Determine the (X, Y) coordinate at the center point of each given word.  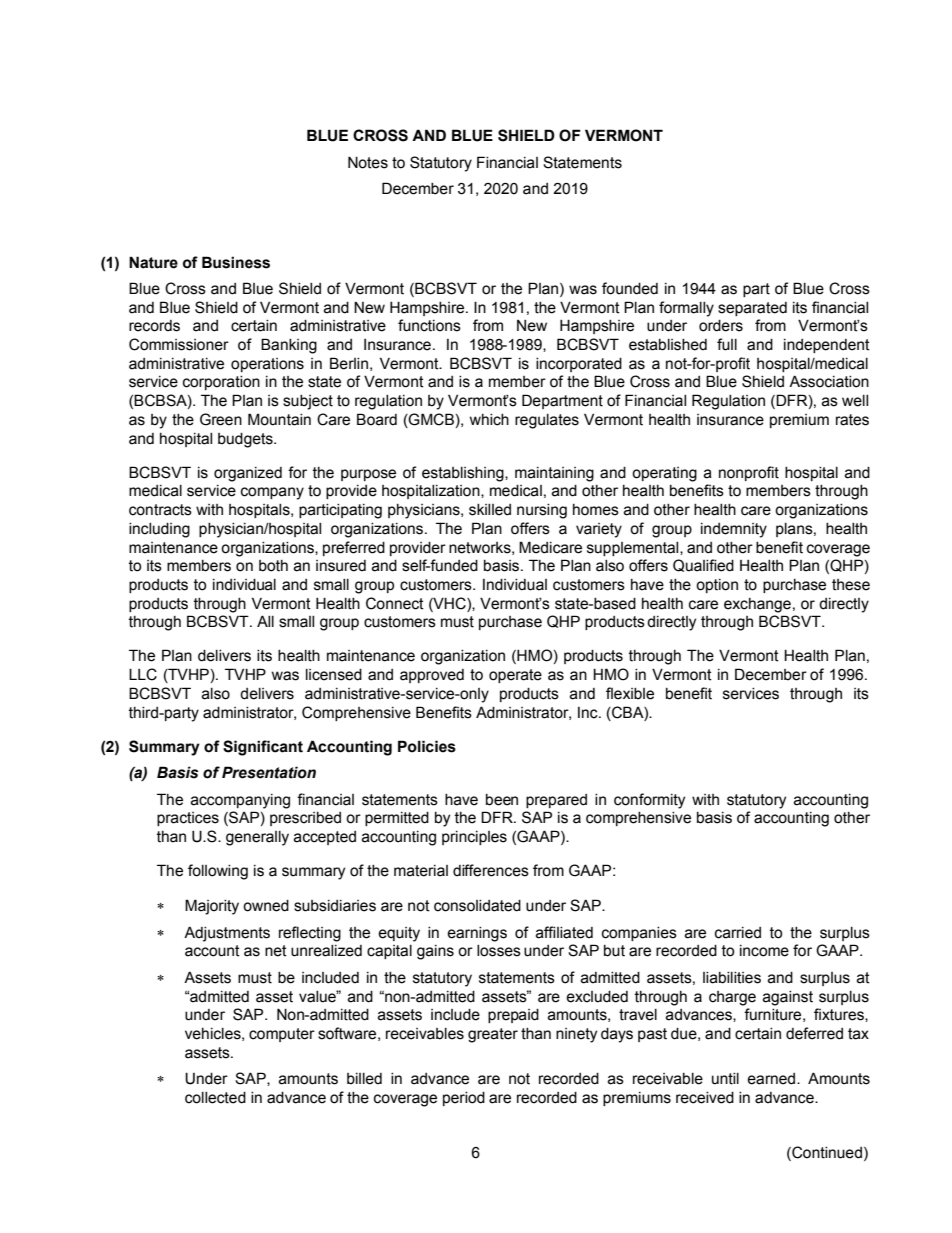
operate (515, 676)
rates (852, 420)
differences (491, 870)
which (489, 420)
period (464, 1099)
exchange (757, 605)
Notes (368, 162)
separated (752, 309)
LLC (143, 674)
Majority (212, 907)
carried (738, 933)
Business (236, 262)
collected (215, 1098)
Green (221, 419)
